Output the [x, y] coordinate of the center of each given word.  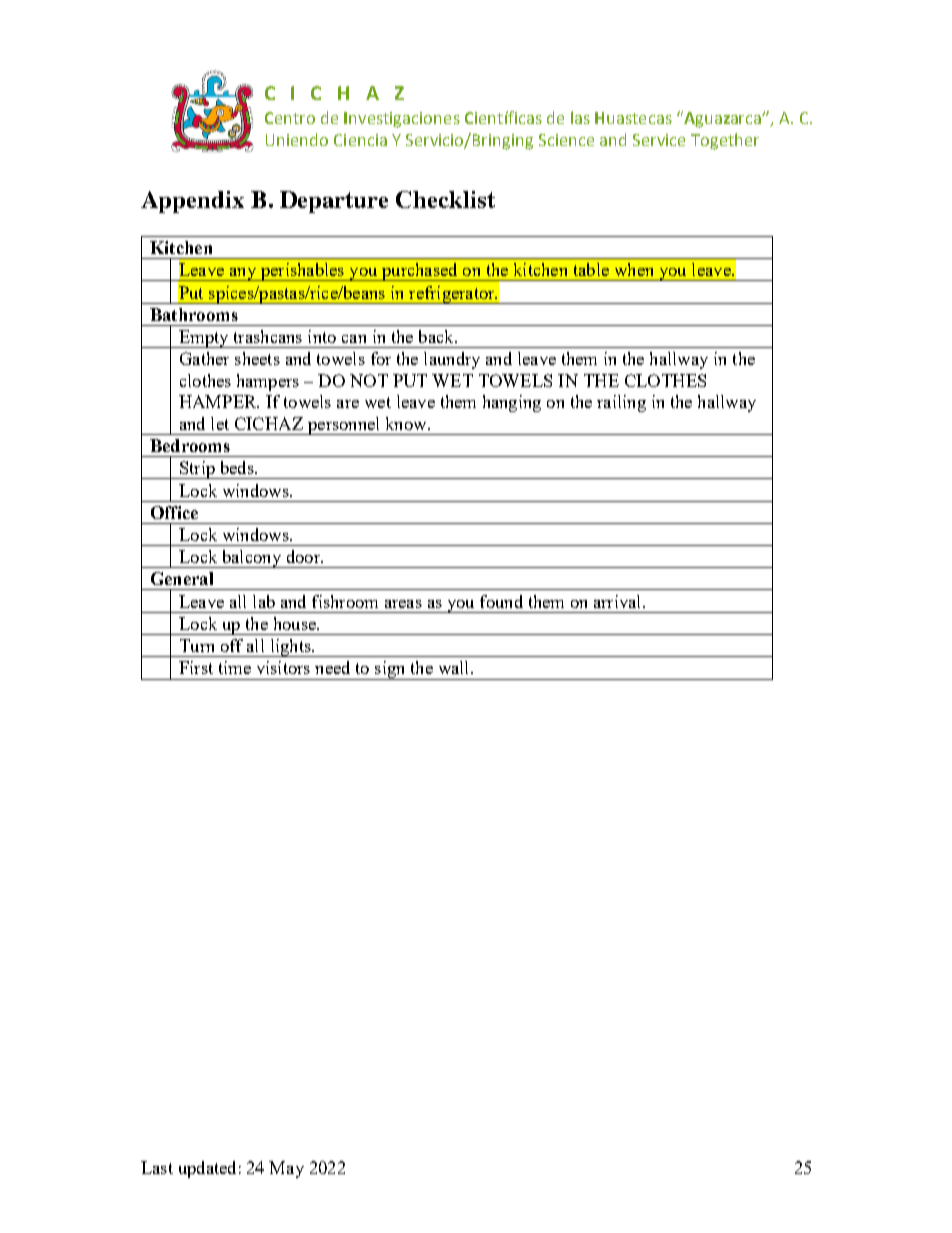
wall [455, 667]
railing [621, 403]
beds [238, 467]
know [407, 423]
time [235, 667]
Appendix [192, 202]
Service [659, 140]
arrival [619, 601]
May [286, 1169]
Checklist [445, 199]
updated [207, 1169]
